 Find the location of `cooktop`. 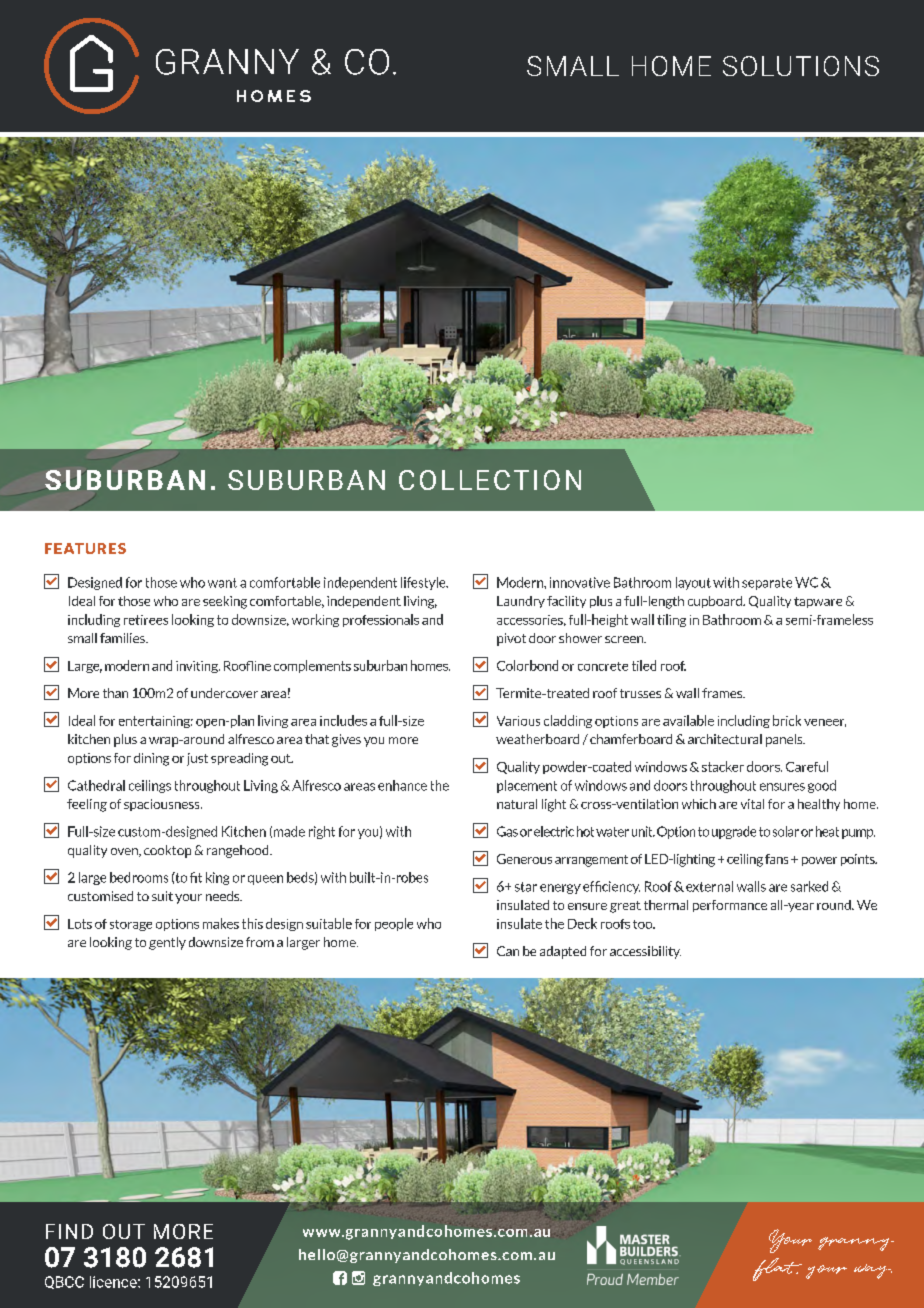

cooktop is located at coordinates (167, 851).
